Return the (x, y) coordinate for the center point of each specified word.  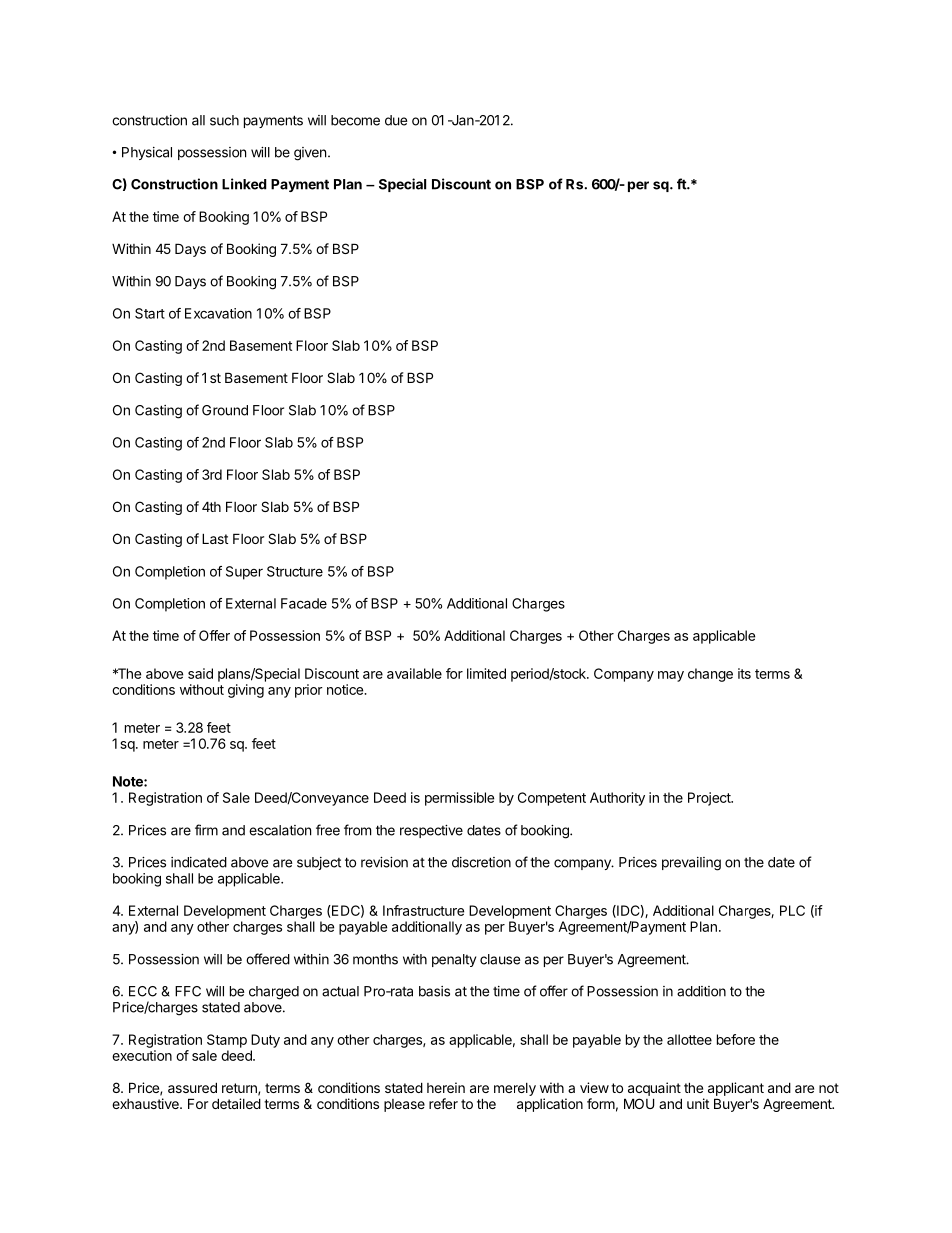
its (744, 673)
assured (192, 1087)
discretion (481, 862)
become (355, 120)
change (710, 675)
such (224, 120)
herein (446, 1087)
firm (206, 830)
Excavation (218, 313)
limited (486, 673)
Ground (225, 410)
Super (244, 573)
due (396, 120)
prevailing (691, 864)
